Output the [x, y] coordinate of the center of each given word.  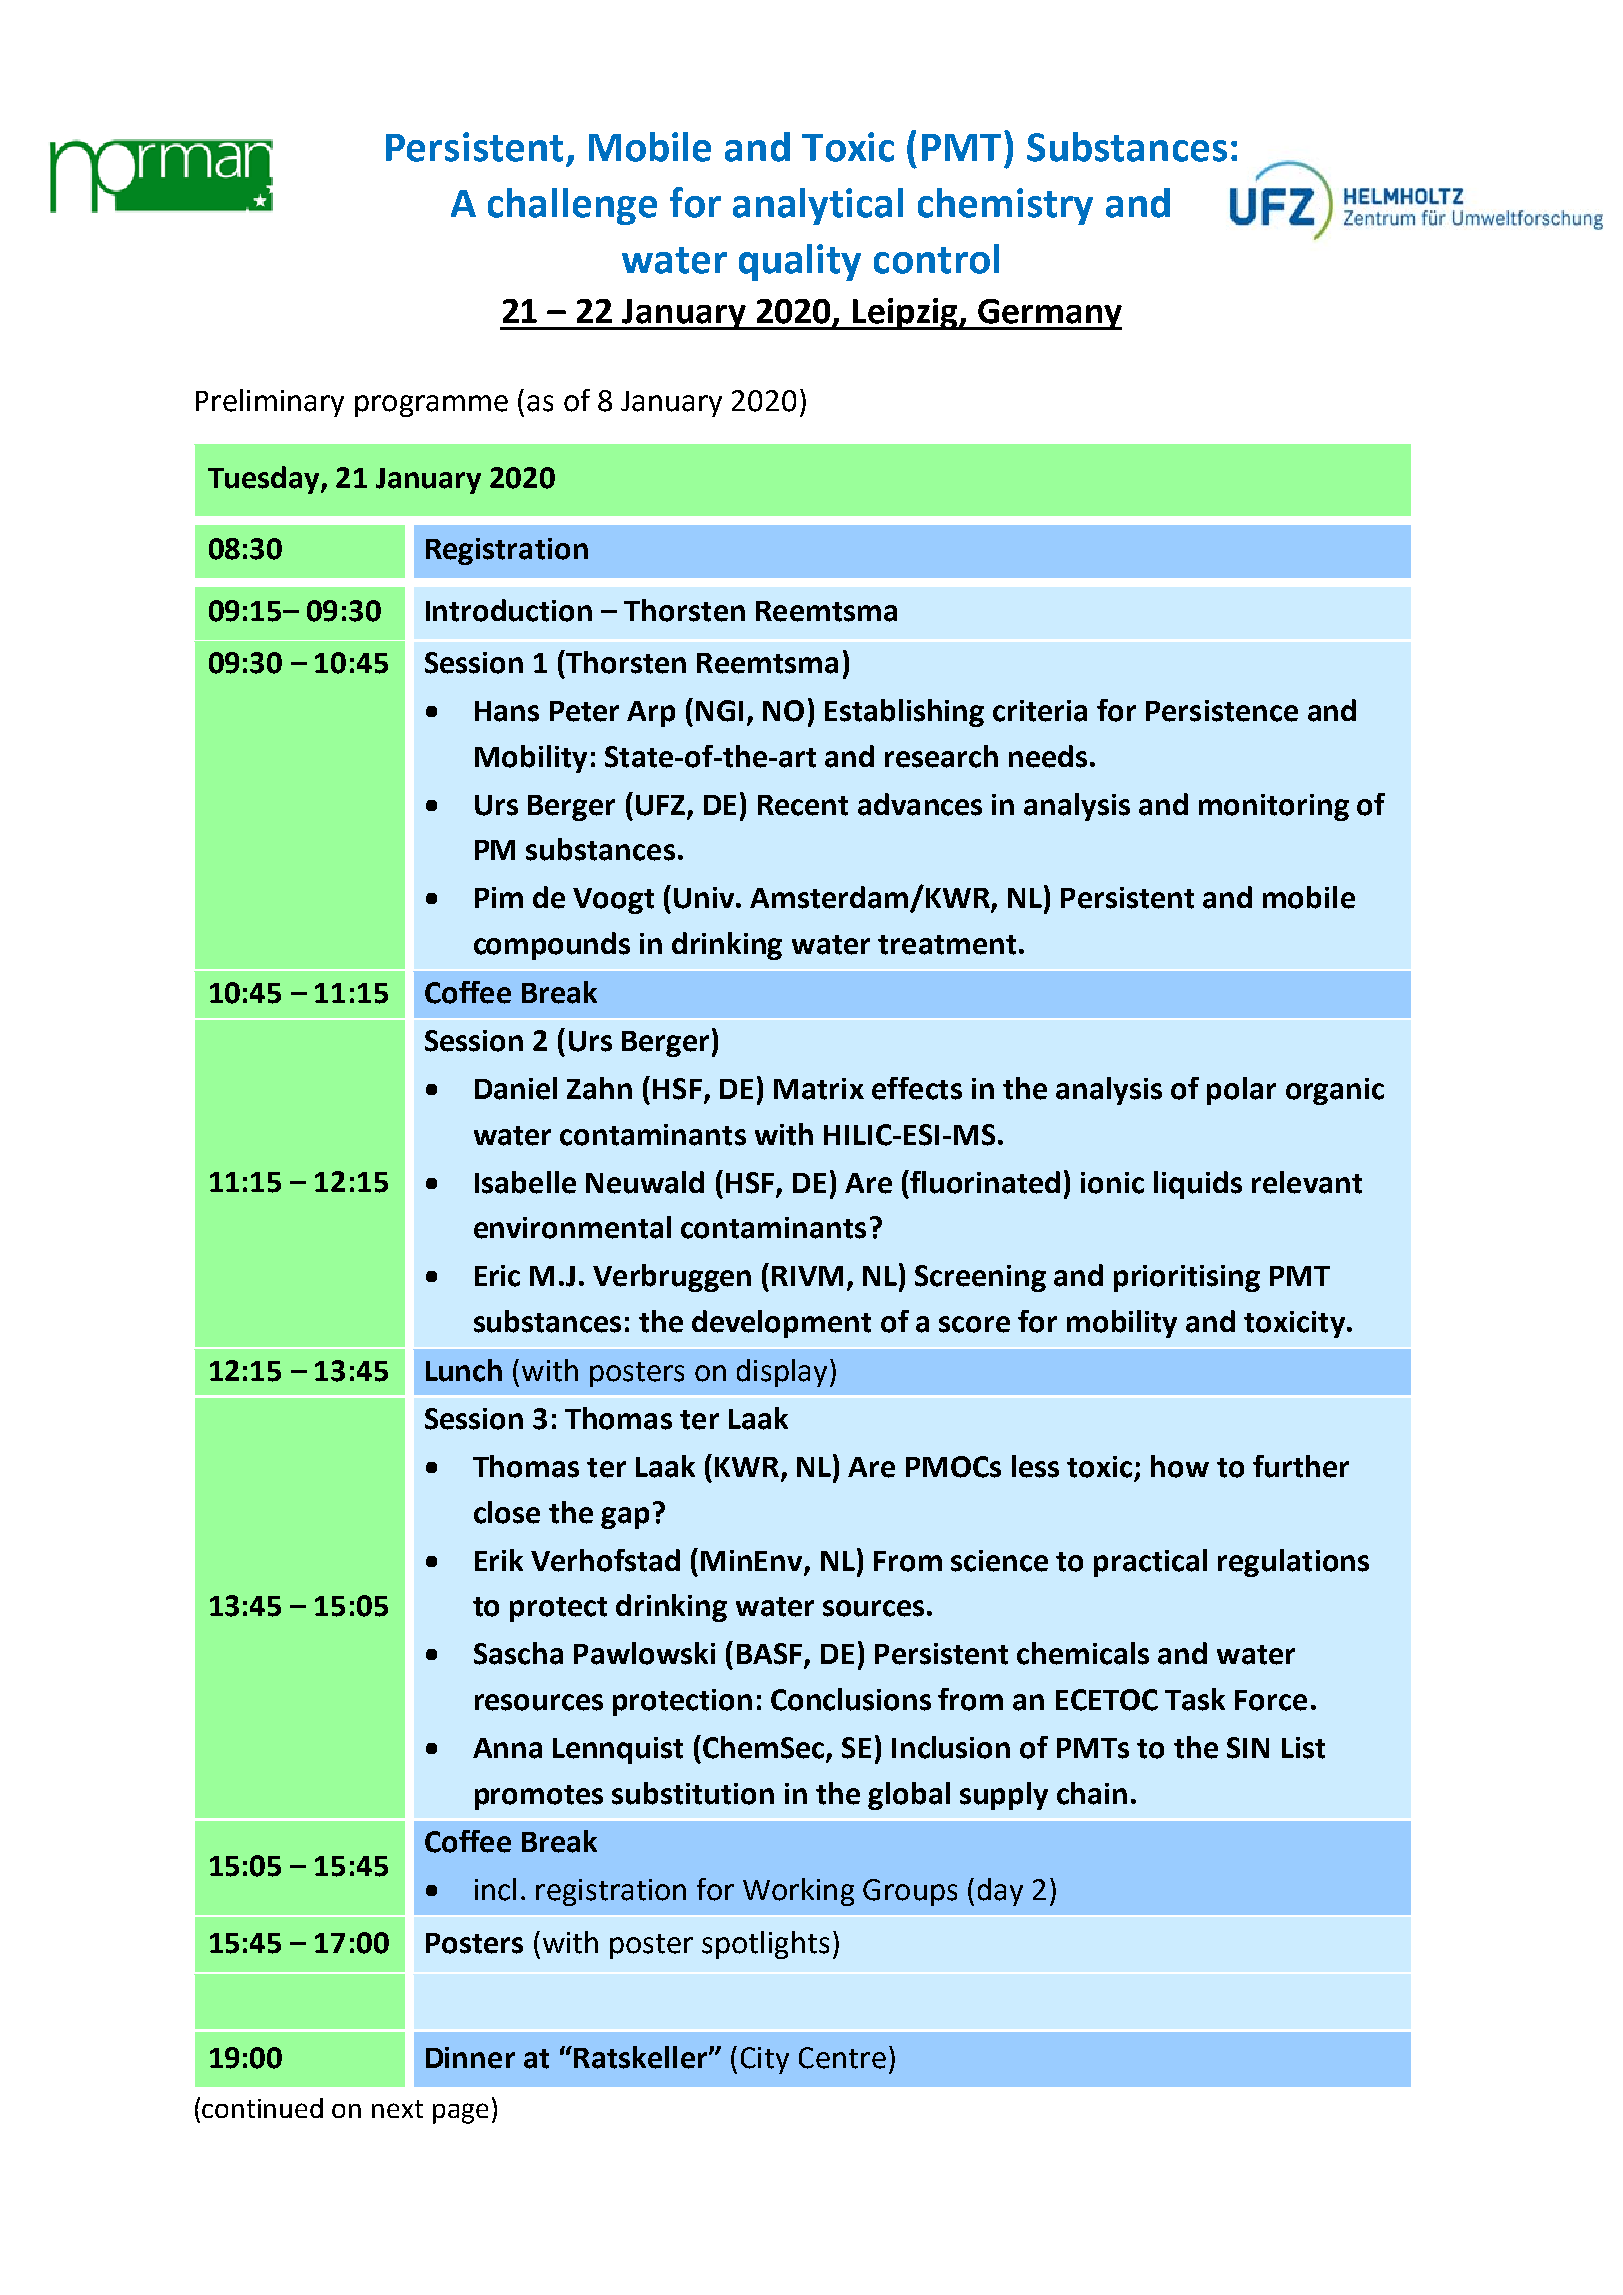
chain [1092, 1793]
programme [431, 406]
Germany [1049, 314]
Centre [842, 2058]
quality [800, 262]
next [397, 2109]
